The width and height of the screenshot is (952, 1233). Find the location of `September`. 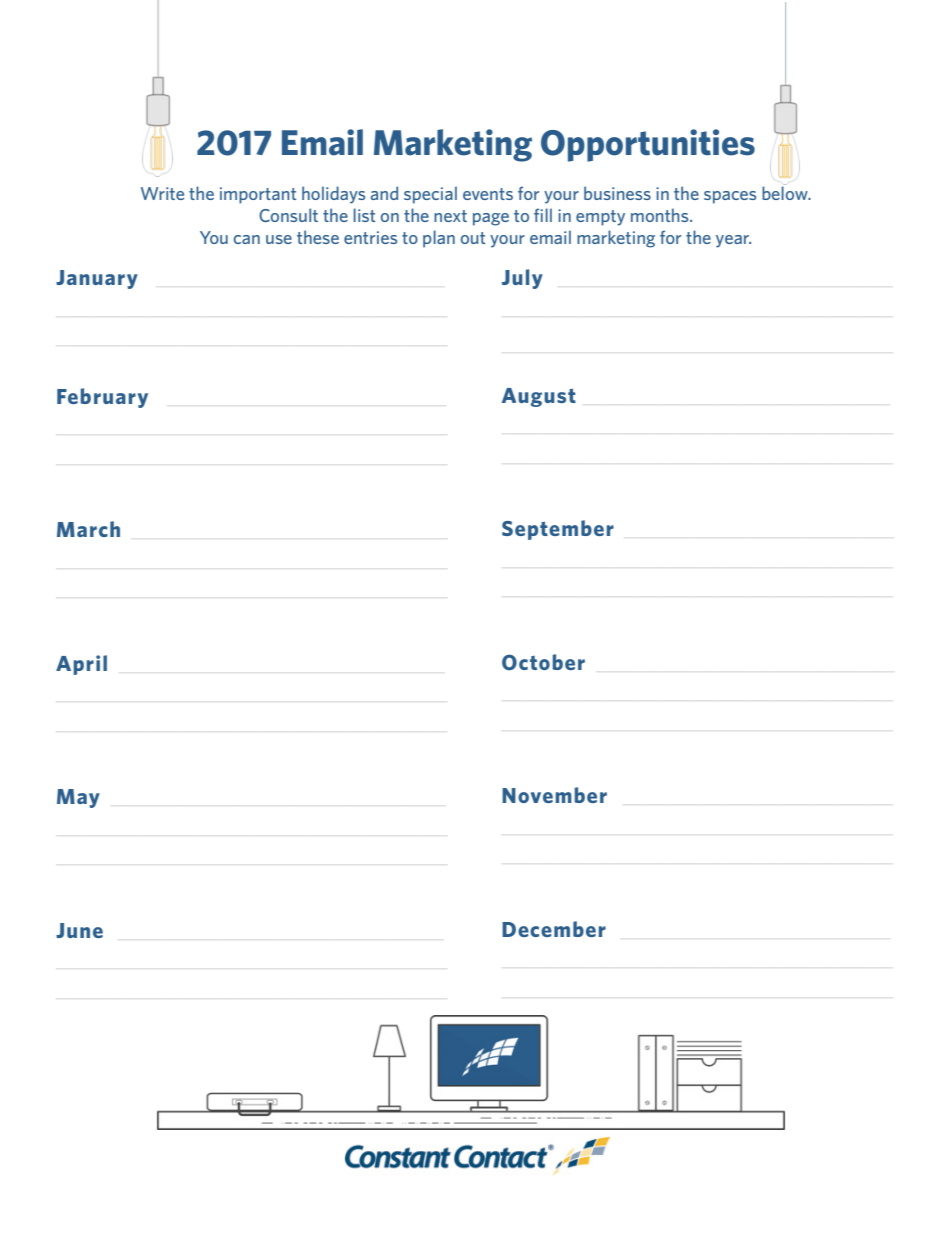

September is located at coordinates (558, 530).
